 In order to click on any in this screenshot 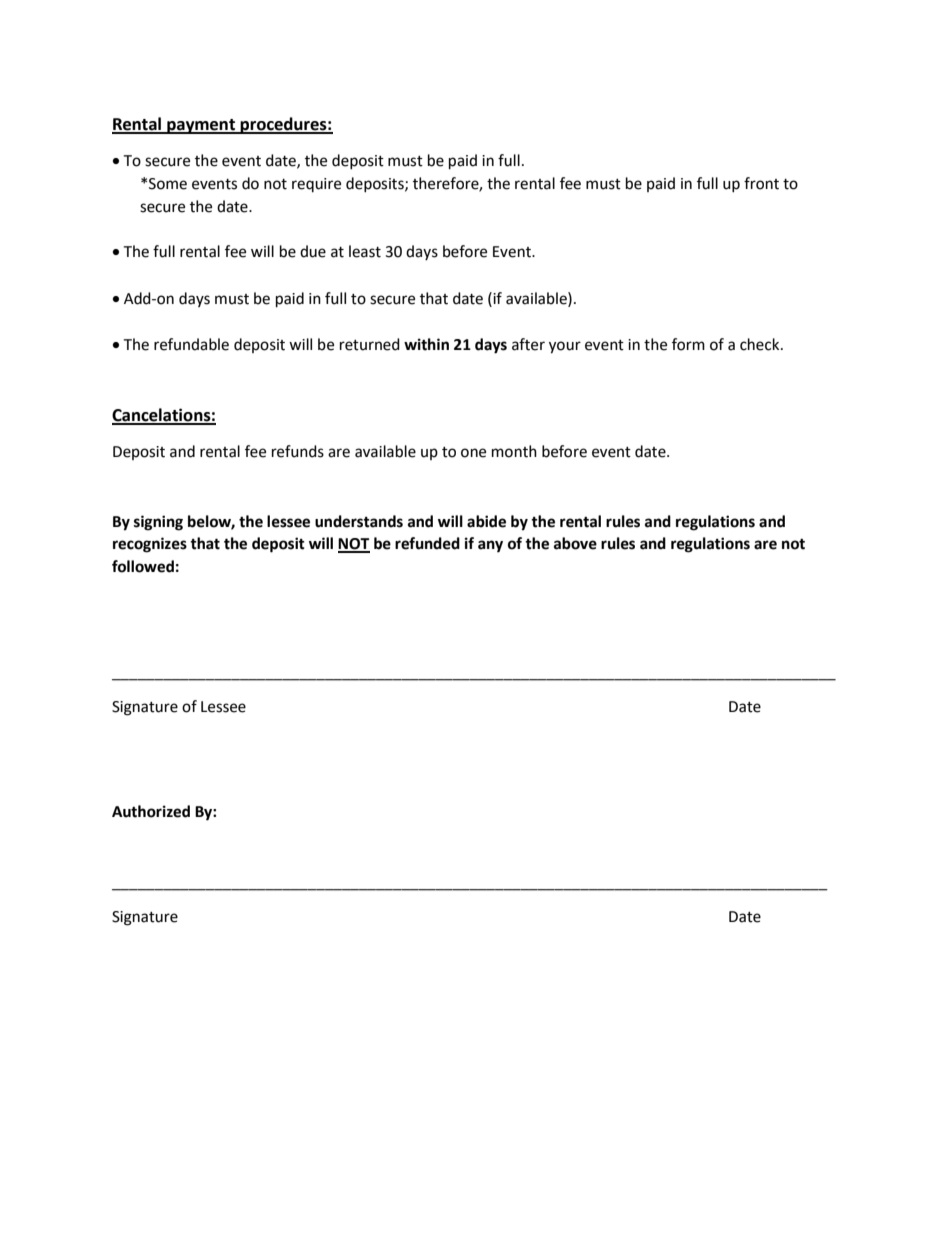, I will do `click(490, 546)`.
